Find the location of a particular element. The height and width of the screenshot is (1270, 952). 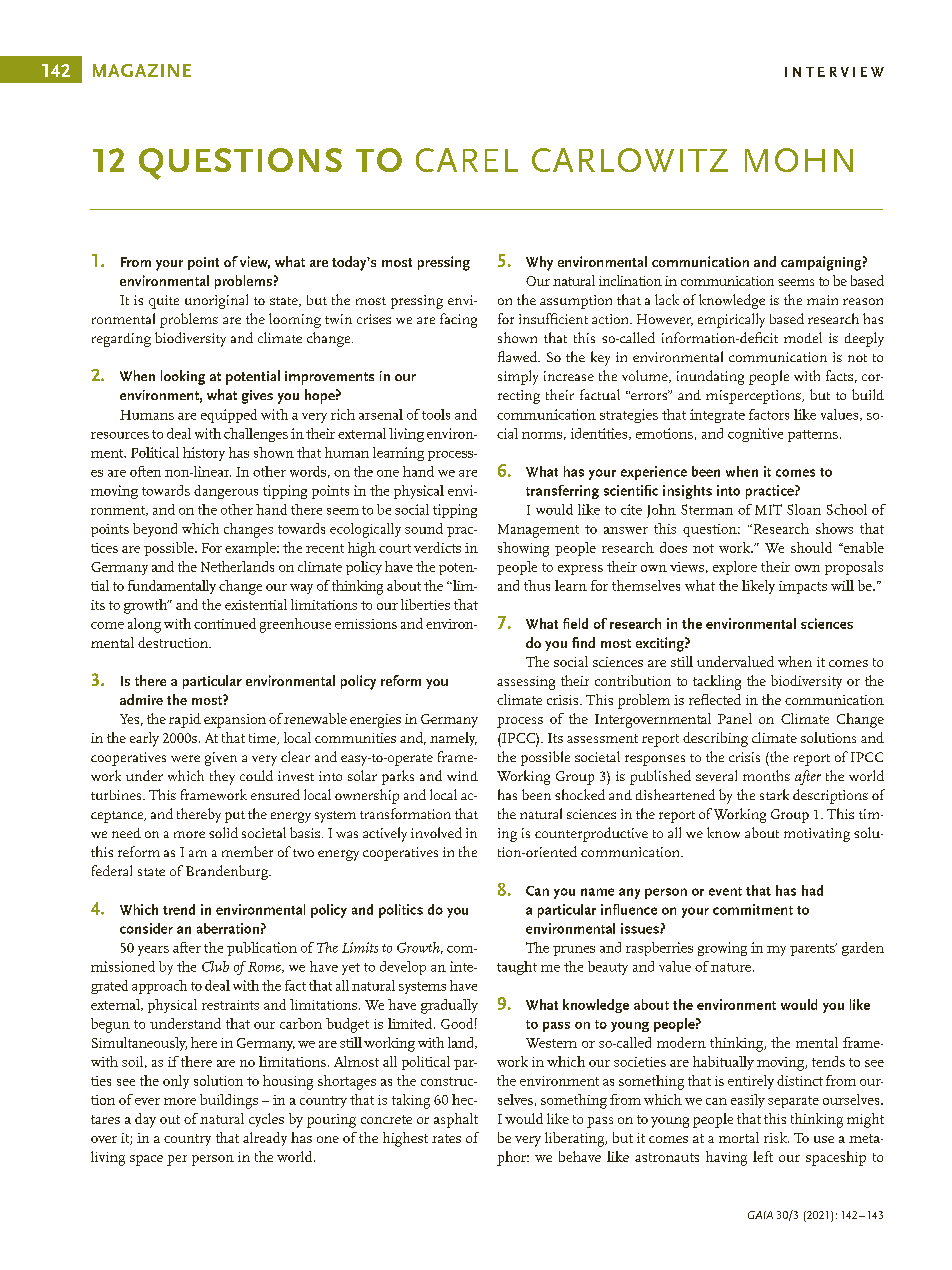

main is located at coordinates (822, 300).
